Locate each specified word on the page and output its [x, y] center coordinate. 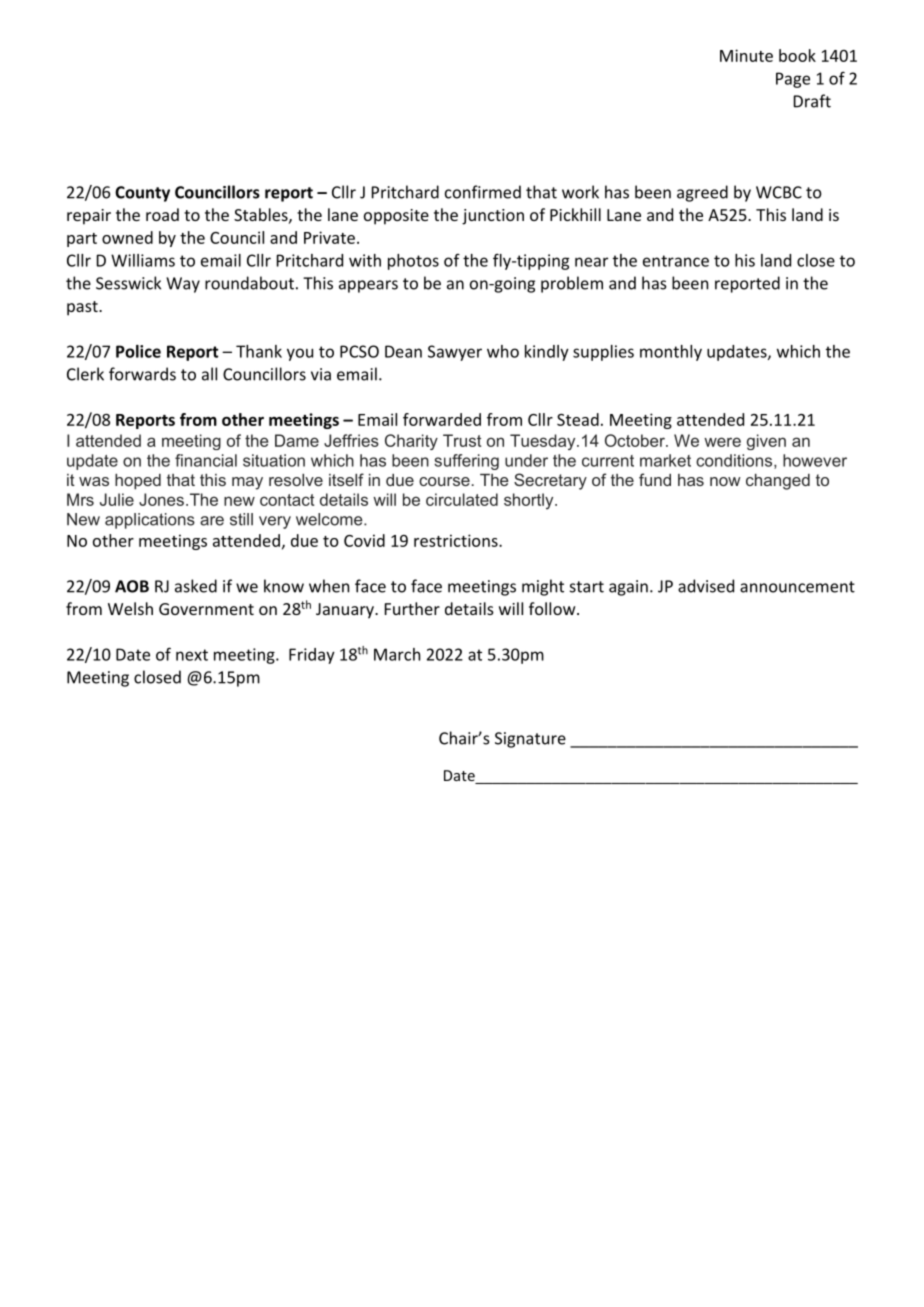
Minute [746, 55]
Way [183, 285]
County [142, 194]
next [192, 655]
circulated [462, 499]
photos [413, 262]
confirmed [483, 192]
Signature [530, 740]
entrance [676, 261]
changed [778, 482]
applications [150, 521]
